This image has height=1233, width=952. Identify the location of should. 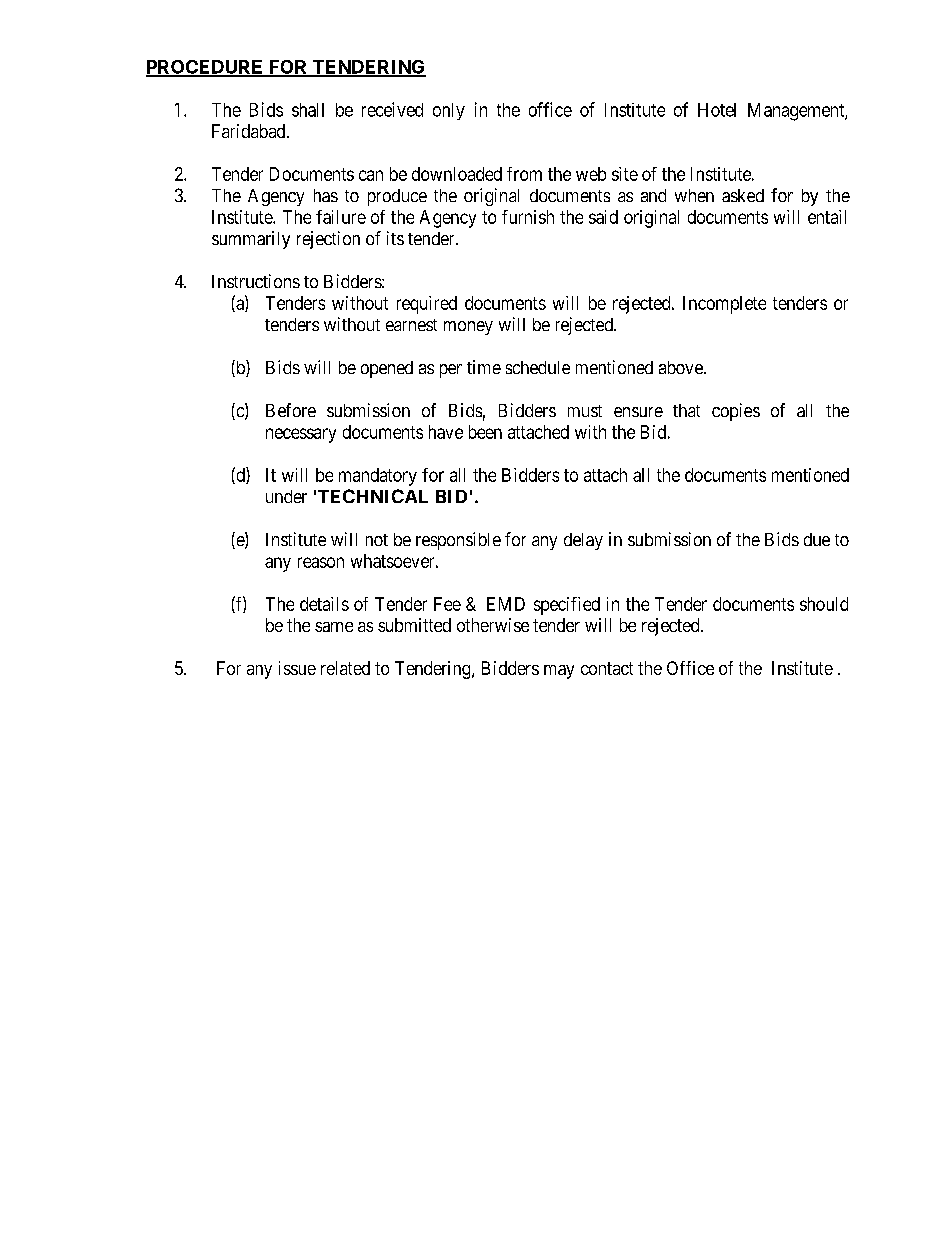
(824, 604).
